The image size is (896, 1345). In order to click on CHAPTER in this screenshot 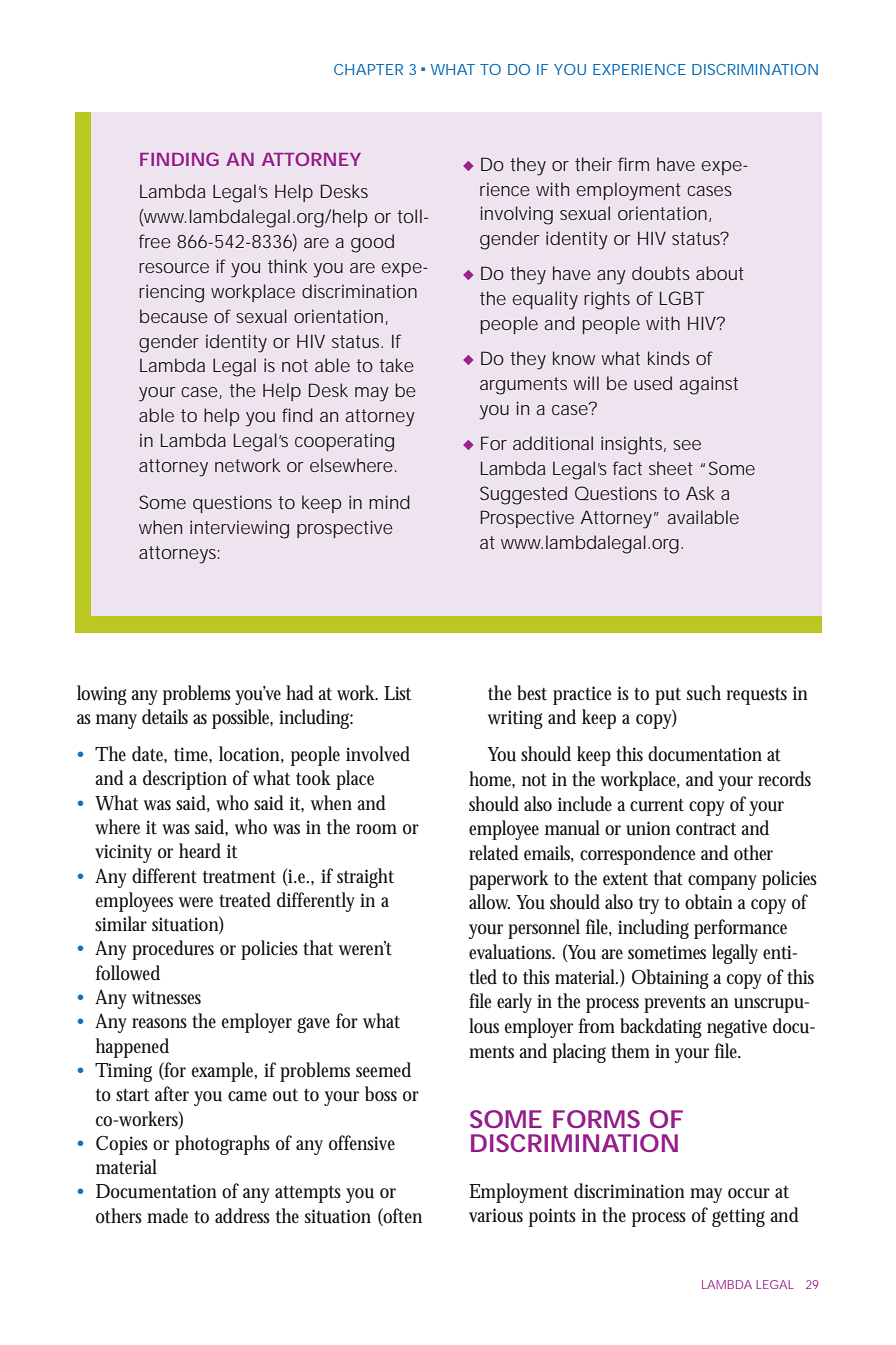, I will do `click(368, 69)`.
